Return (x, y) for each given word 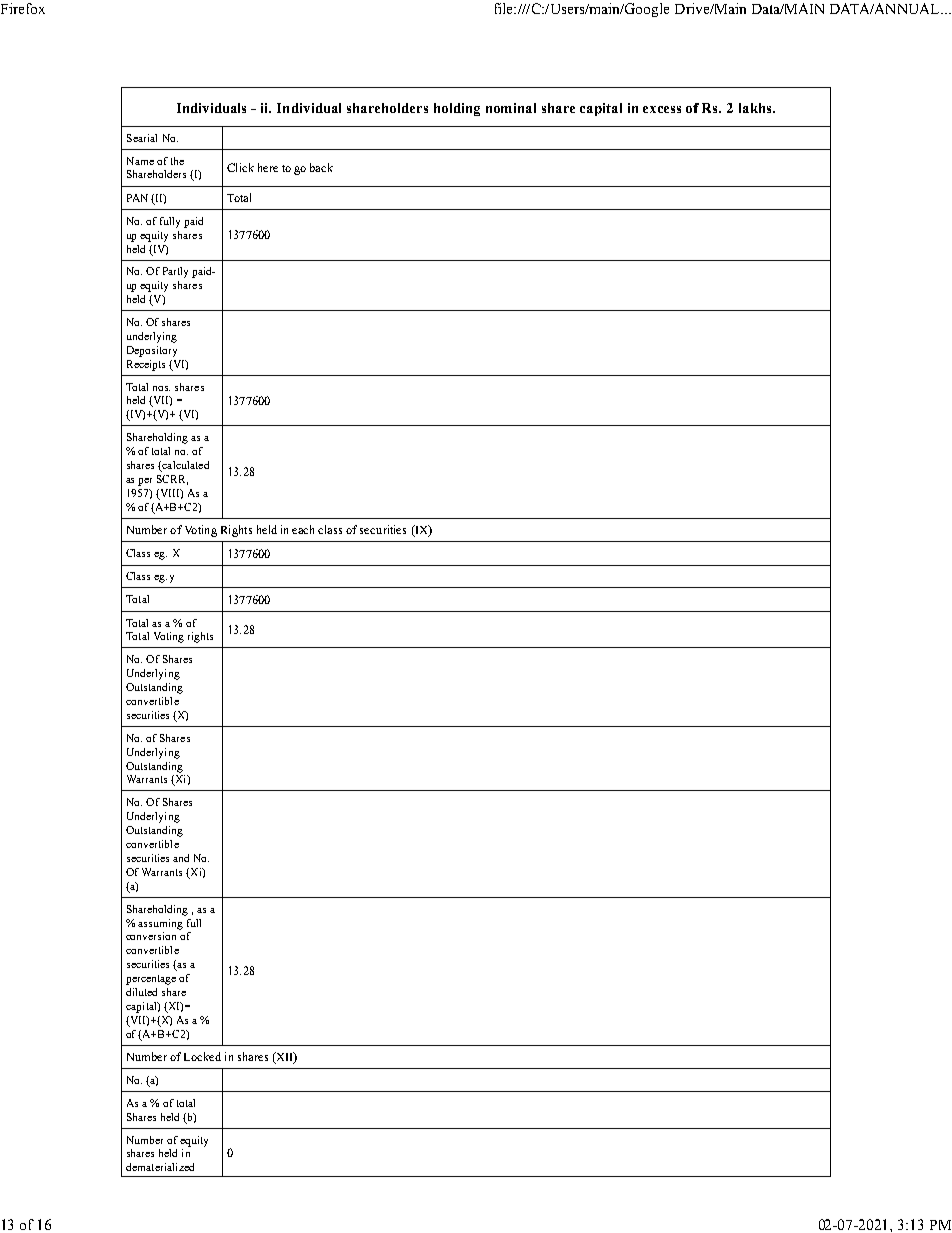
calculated (184, 466)
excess (662, 109)
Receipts (146, 365)
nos (161, 388)
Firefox (23, 8)
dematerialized (160, 1167)
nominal (511, 108)
